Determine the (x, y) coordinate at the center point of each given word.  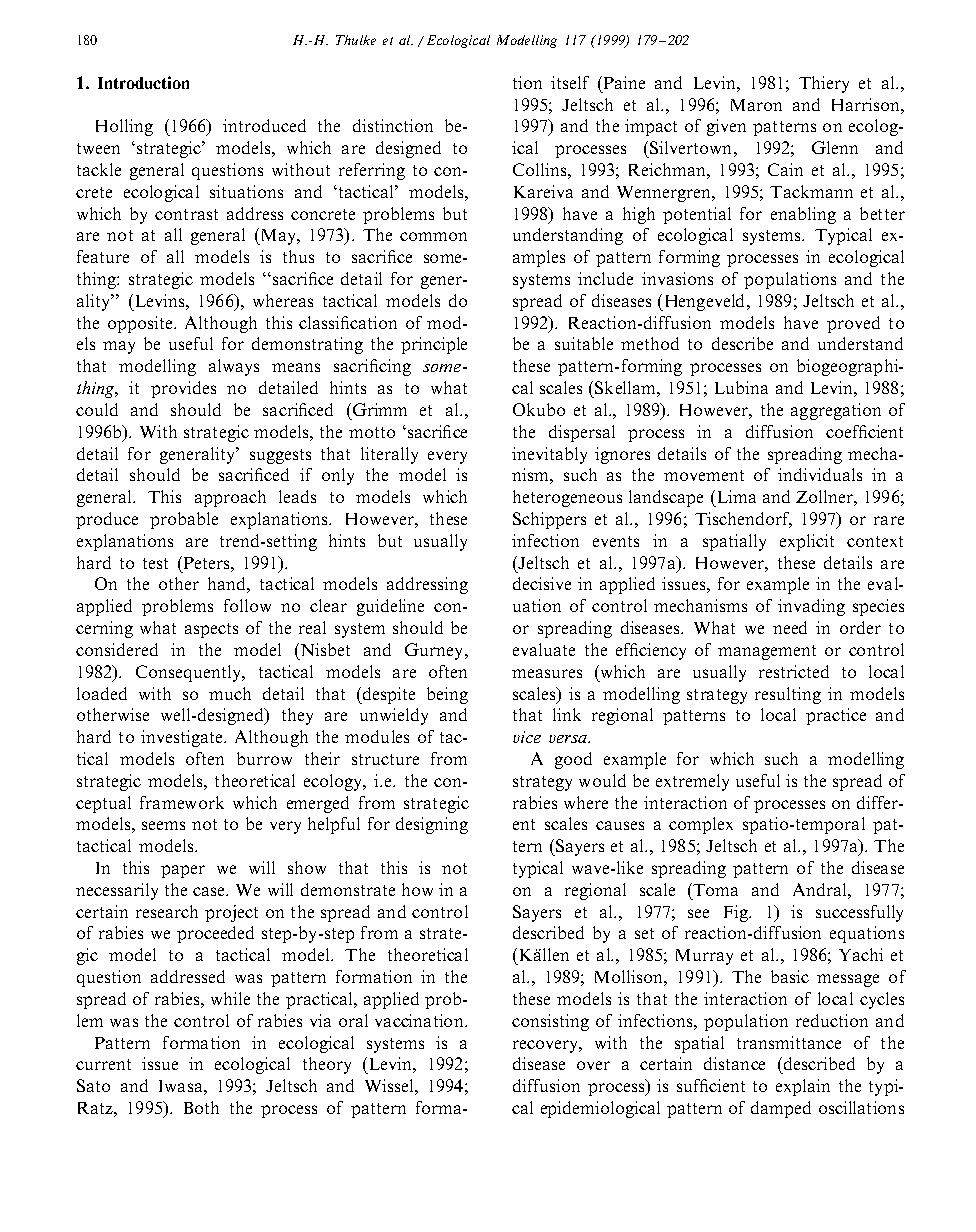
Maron (756, 105)
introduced (264, 125)
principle (434, 345)
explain (803, 1087)
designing (432, 825)
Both (201, 1107)
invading (811, 607)
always (234, 367)
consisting (550, 1022)
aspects (211, 630)
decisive (542, 583)
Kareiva (543, 191)
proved (853, 324)
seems (163, 825)
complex (701, 825)
